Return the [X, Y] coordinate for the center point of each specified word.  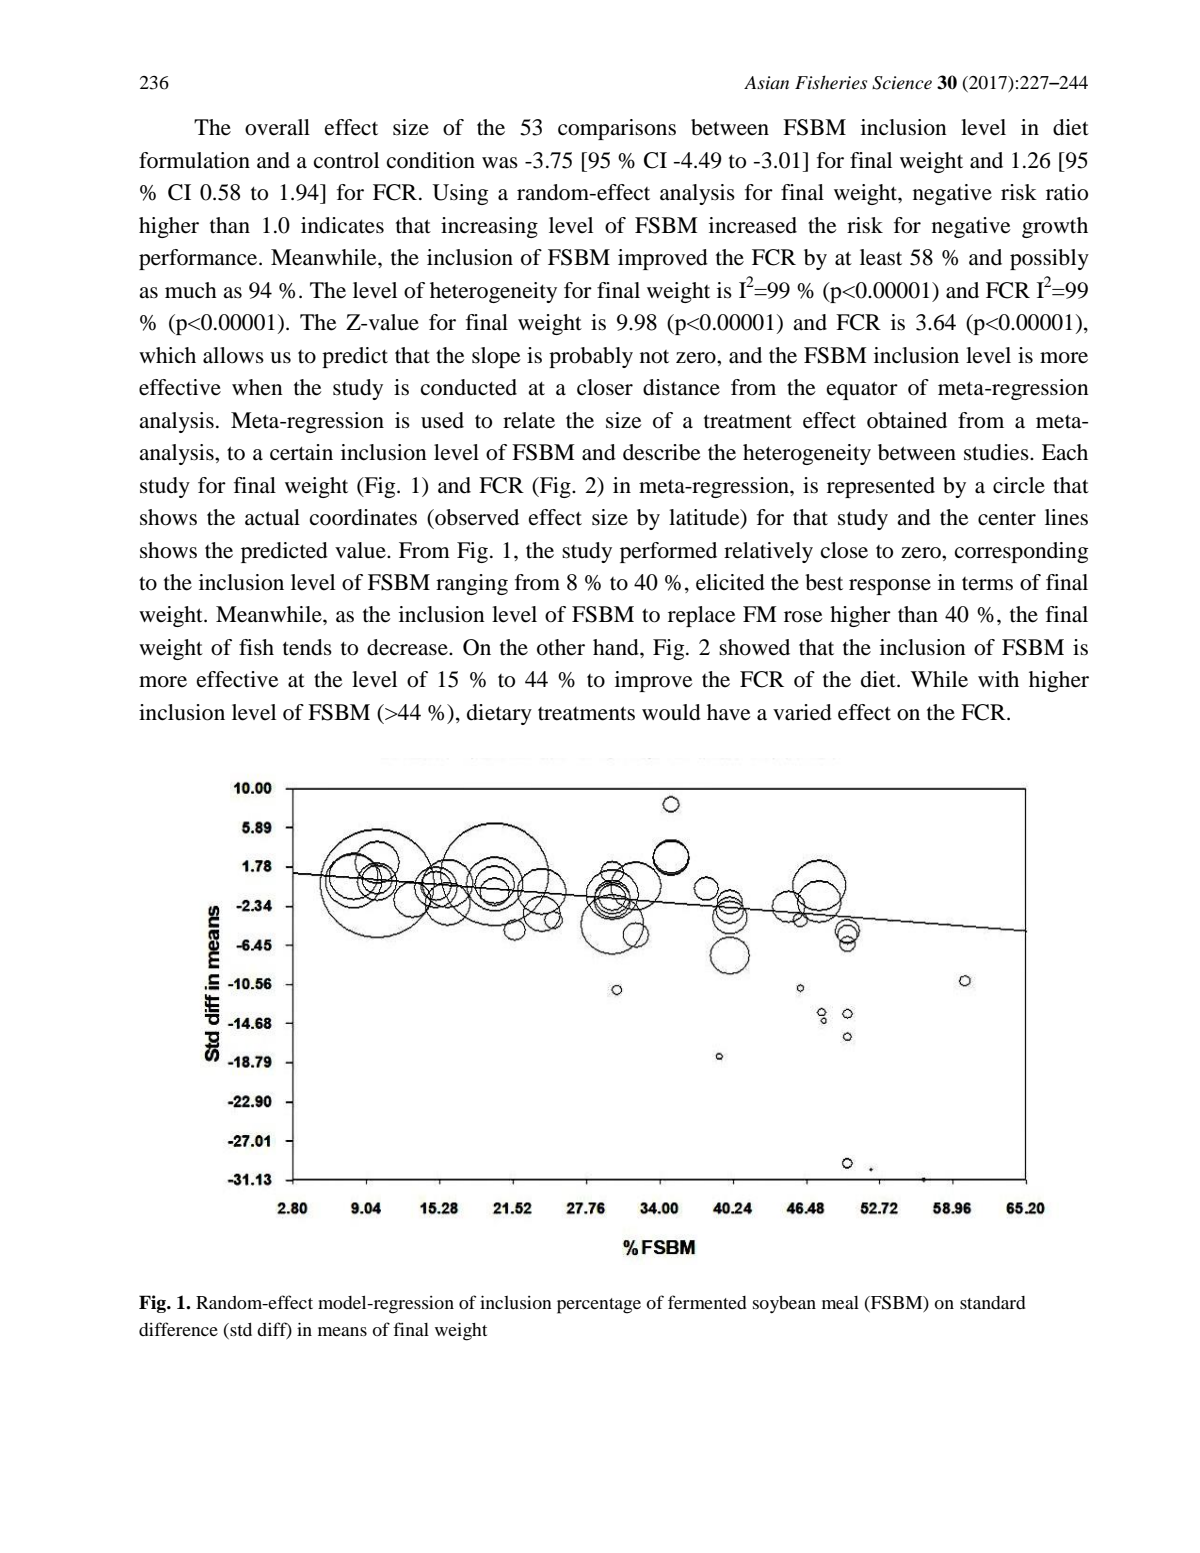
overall [277, 127]
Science [902, 83]
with [998, 679]
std [240, 1330]
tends [307, 647]
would [671, 712]
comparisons [617, 129]
